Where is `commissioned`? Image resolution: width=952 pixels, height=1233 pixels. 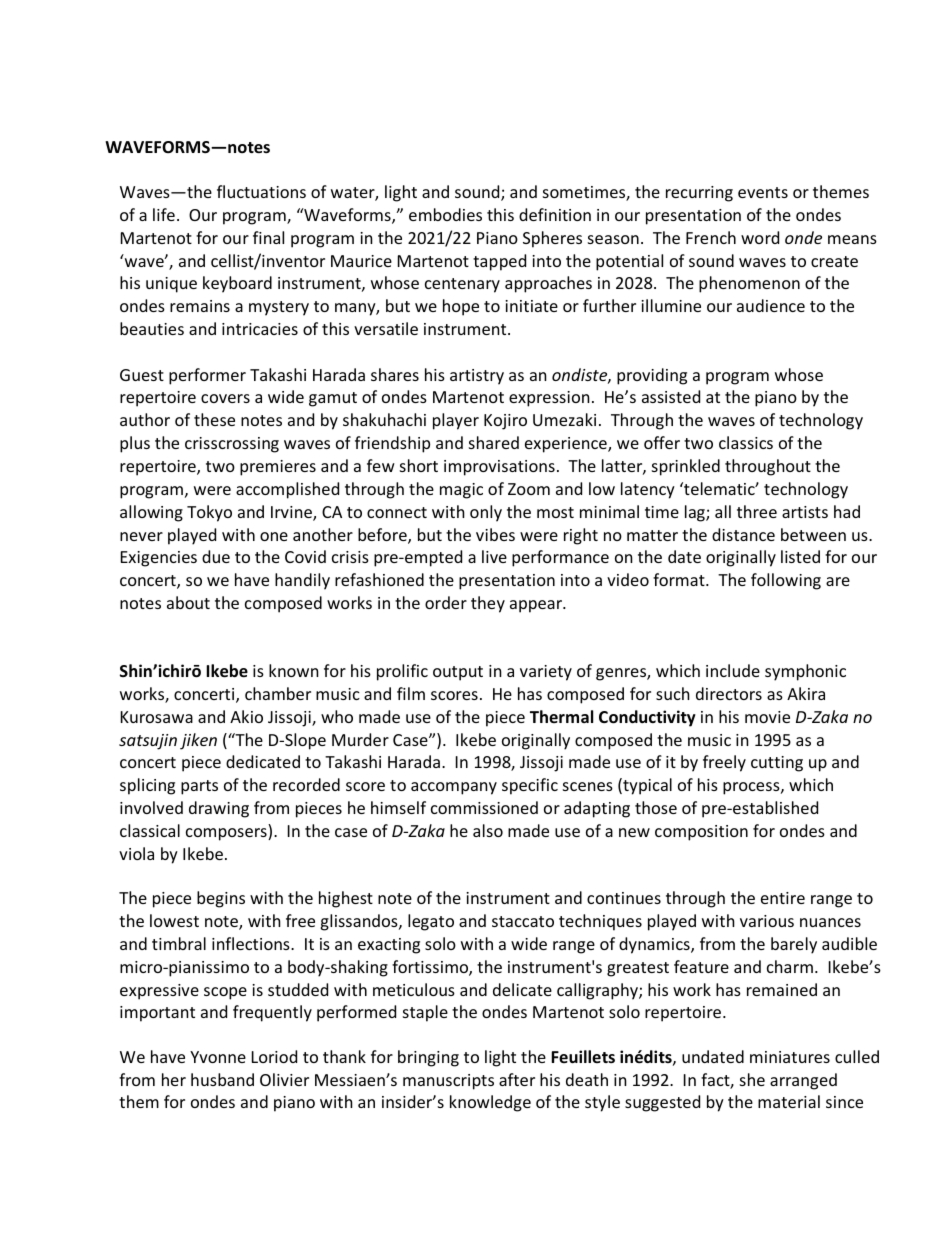
commissioned is located at coordinates (484, 807).
